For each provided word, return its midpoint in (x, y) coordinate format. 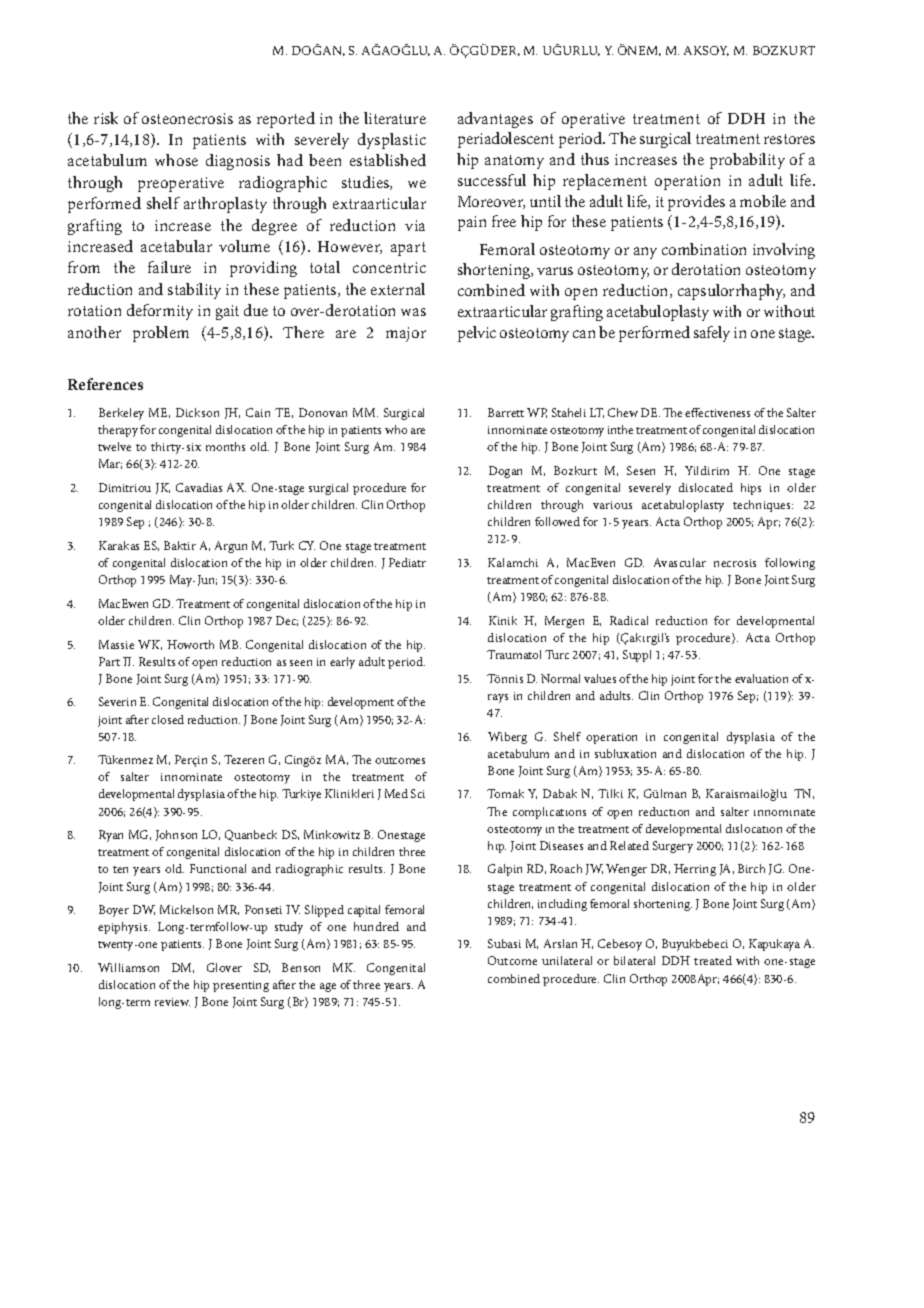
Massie (116, 644)
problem (161, 334)
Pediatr (407, 562)
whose (176, 160)
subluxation (625, 753)
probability (747, 161)
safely (712, 334)
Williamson (128, 967)
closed (168, 719)
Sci (418, 793)
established (388, 160)
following (790, 564)
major (406, 334)
